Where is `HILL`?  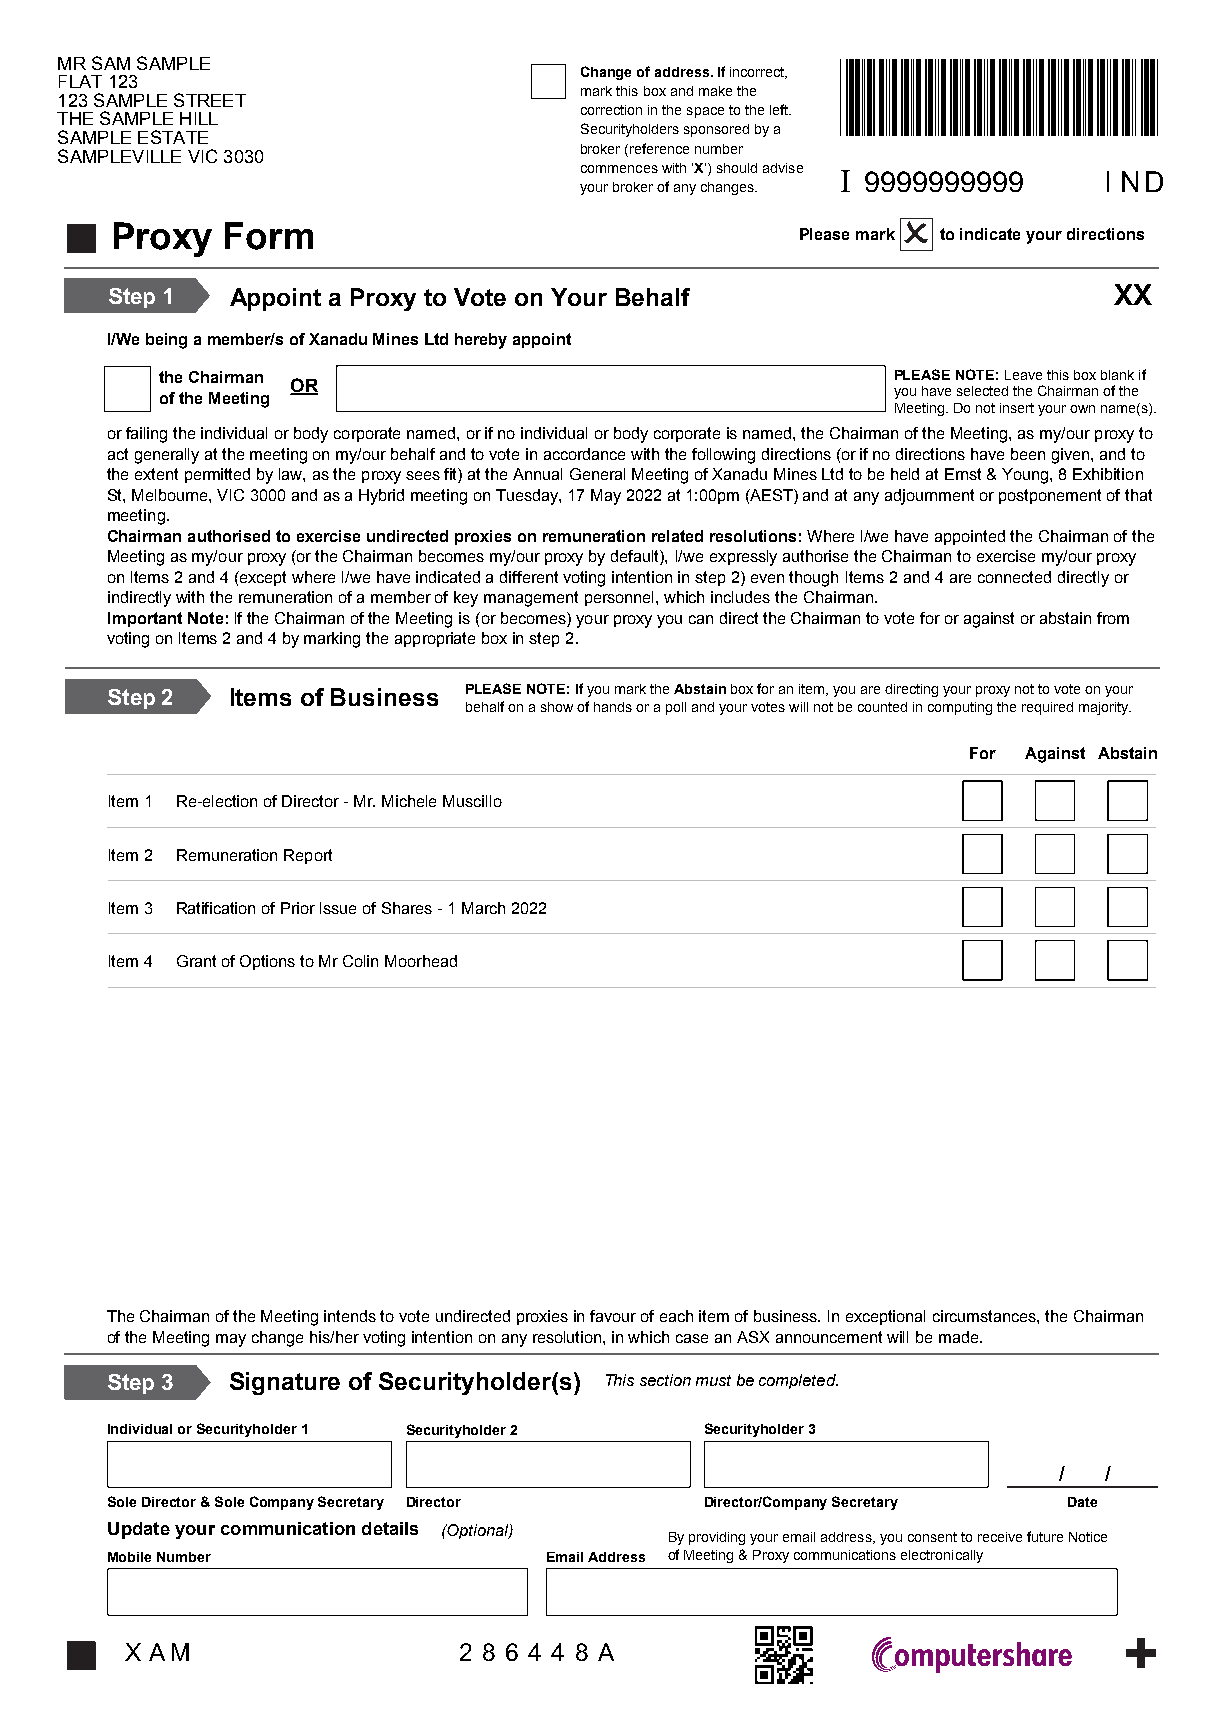
HILL is located at coordinates (199, 118).
